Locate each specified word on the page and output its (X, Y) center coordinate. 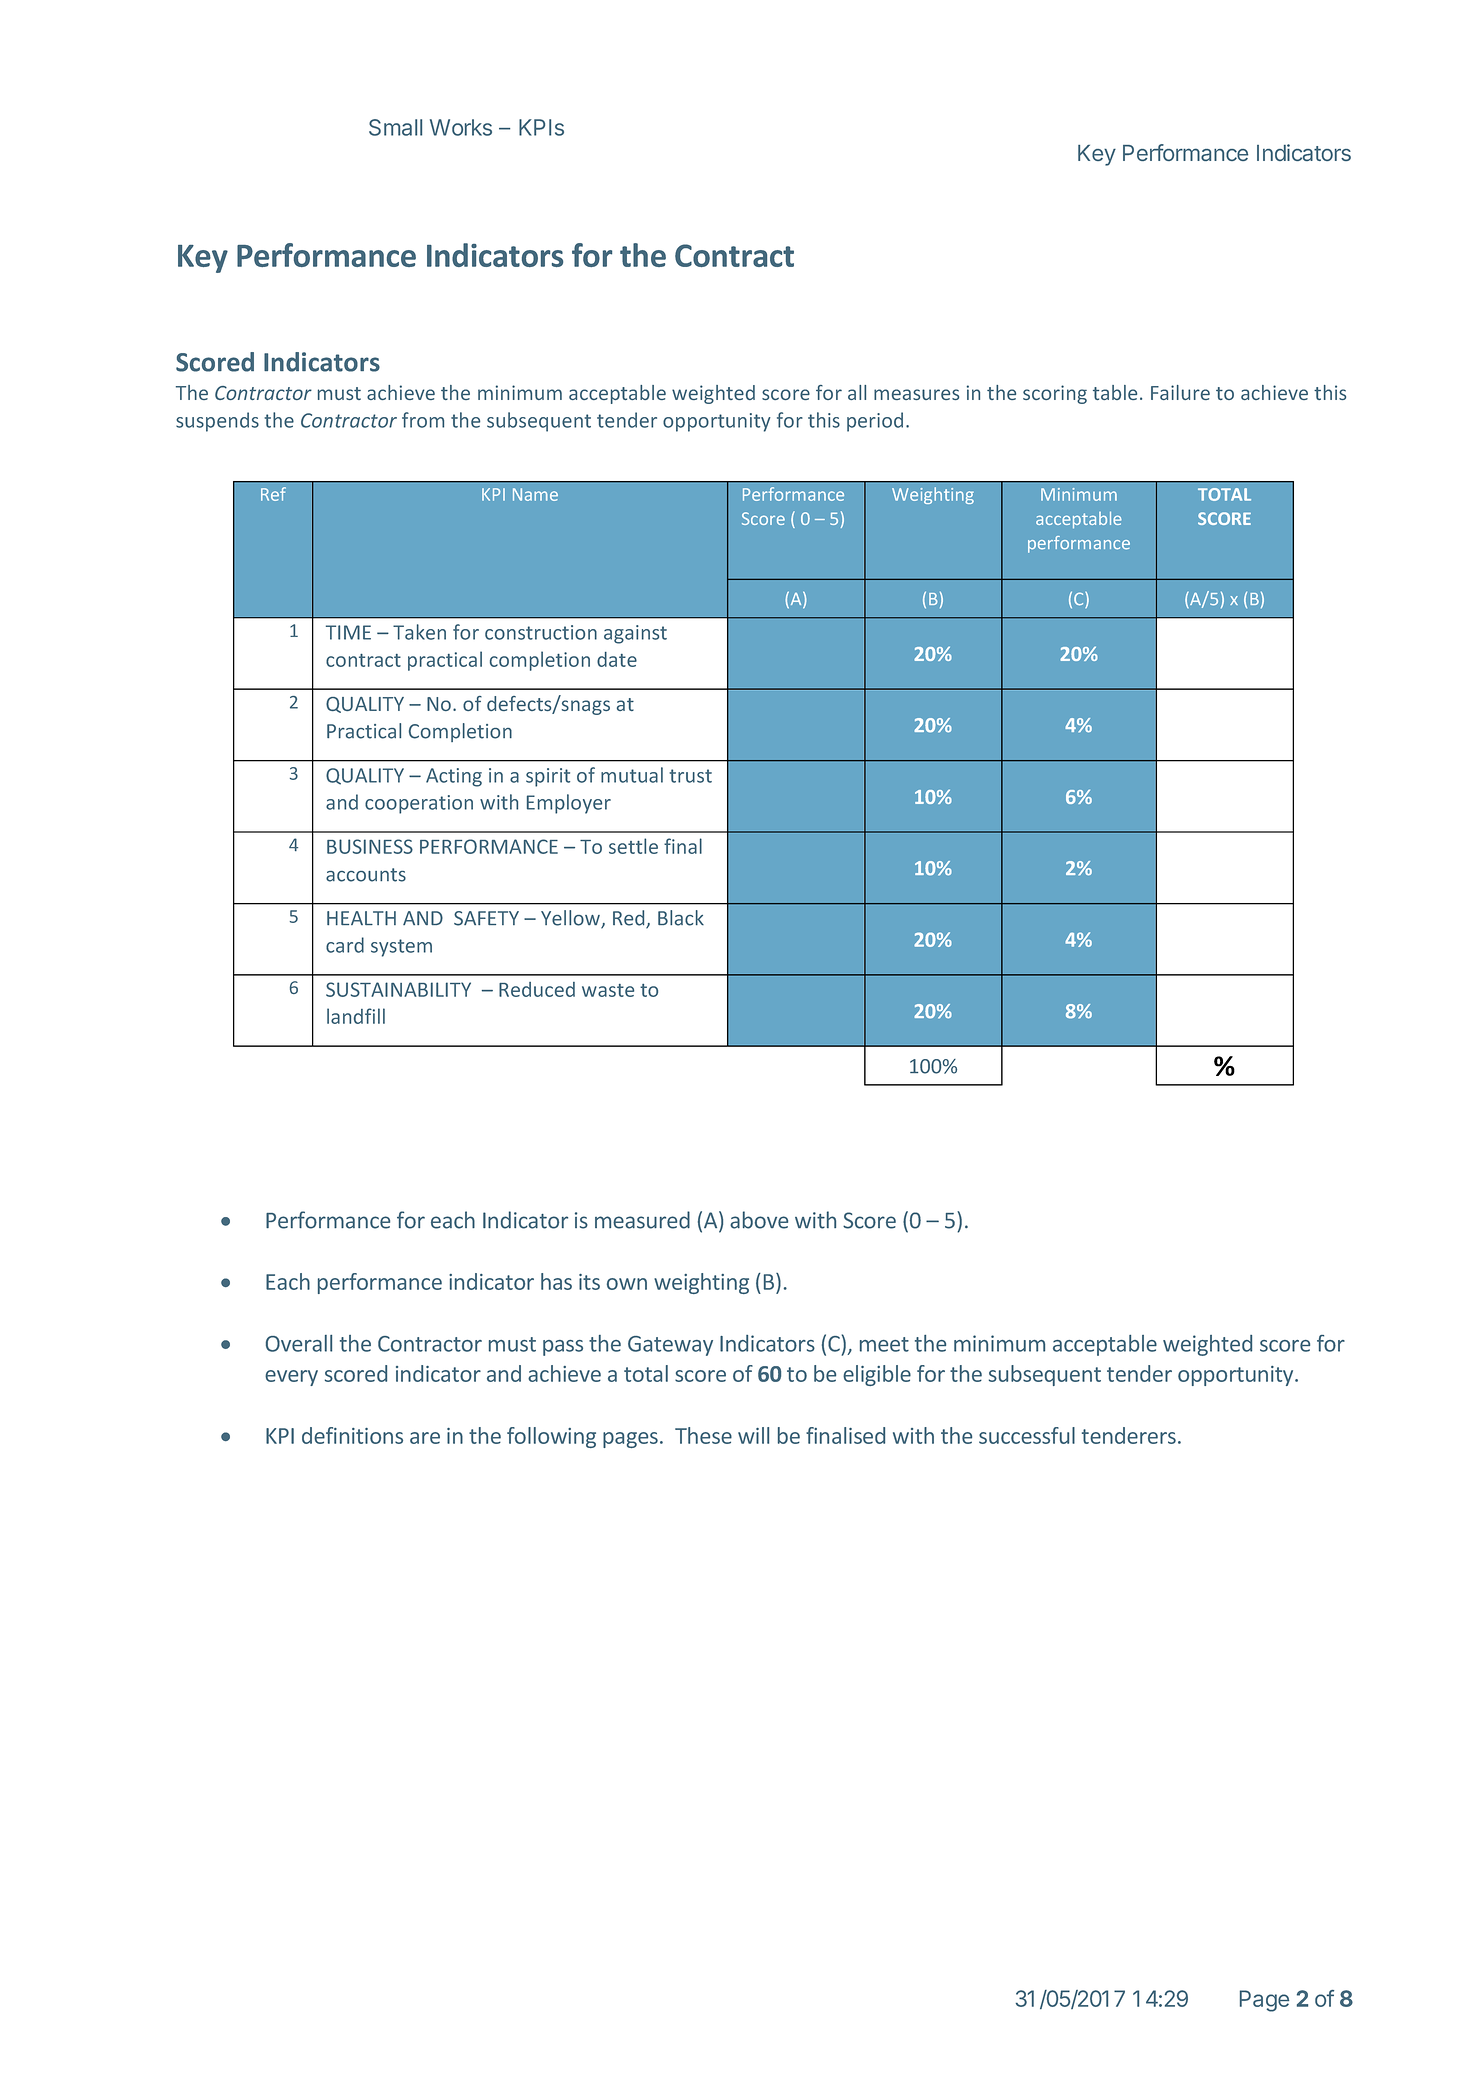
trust (690, 776)
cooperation (419, 804)
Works (461, 127)
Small (395, 127)
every (291, 1378)
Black (681, 918)
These (703, 1435)
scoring (1055, 394)
